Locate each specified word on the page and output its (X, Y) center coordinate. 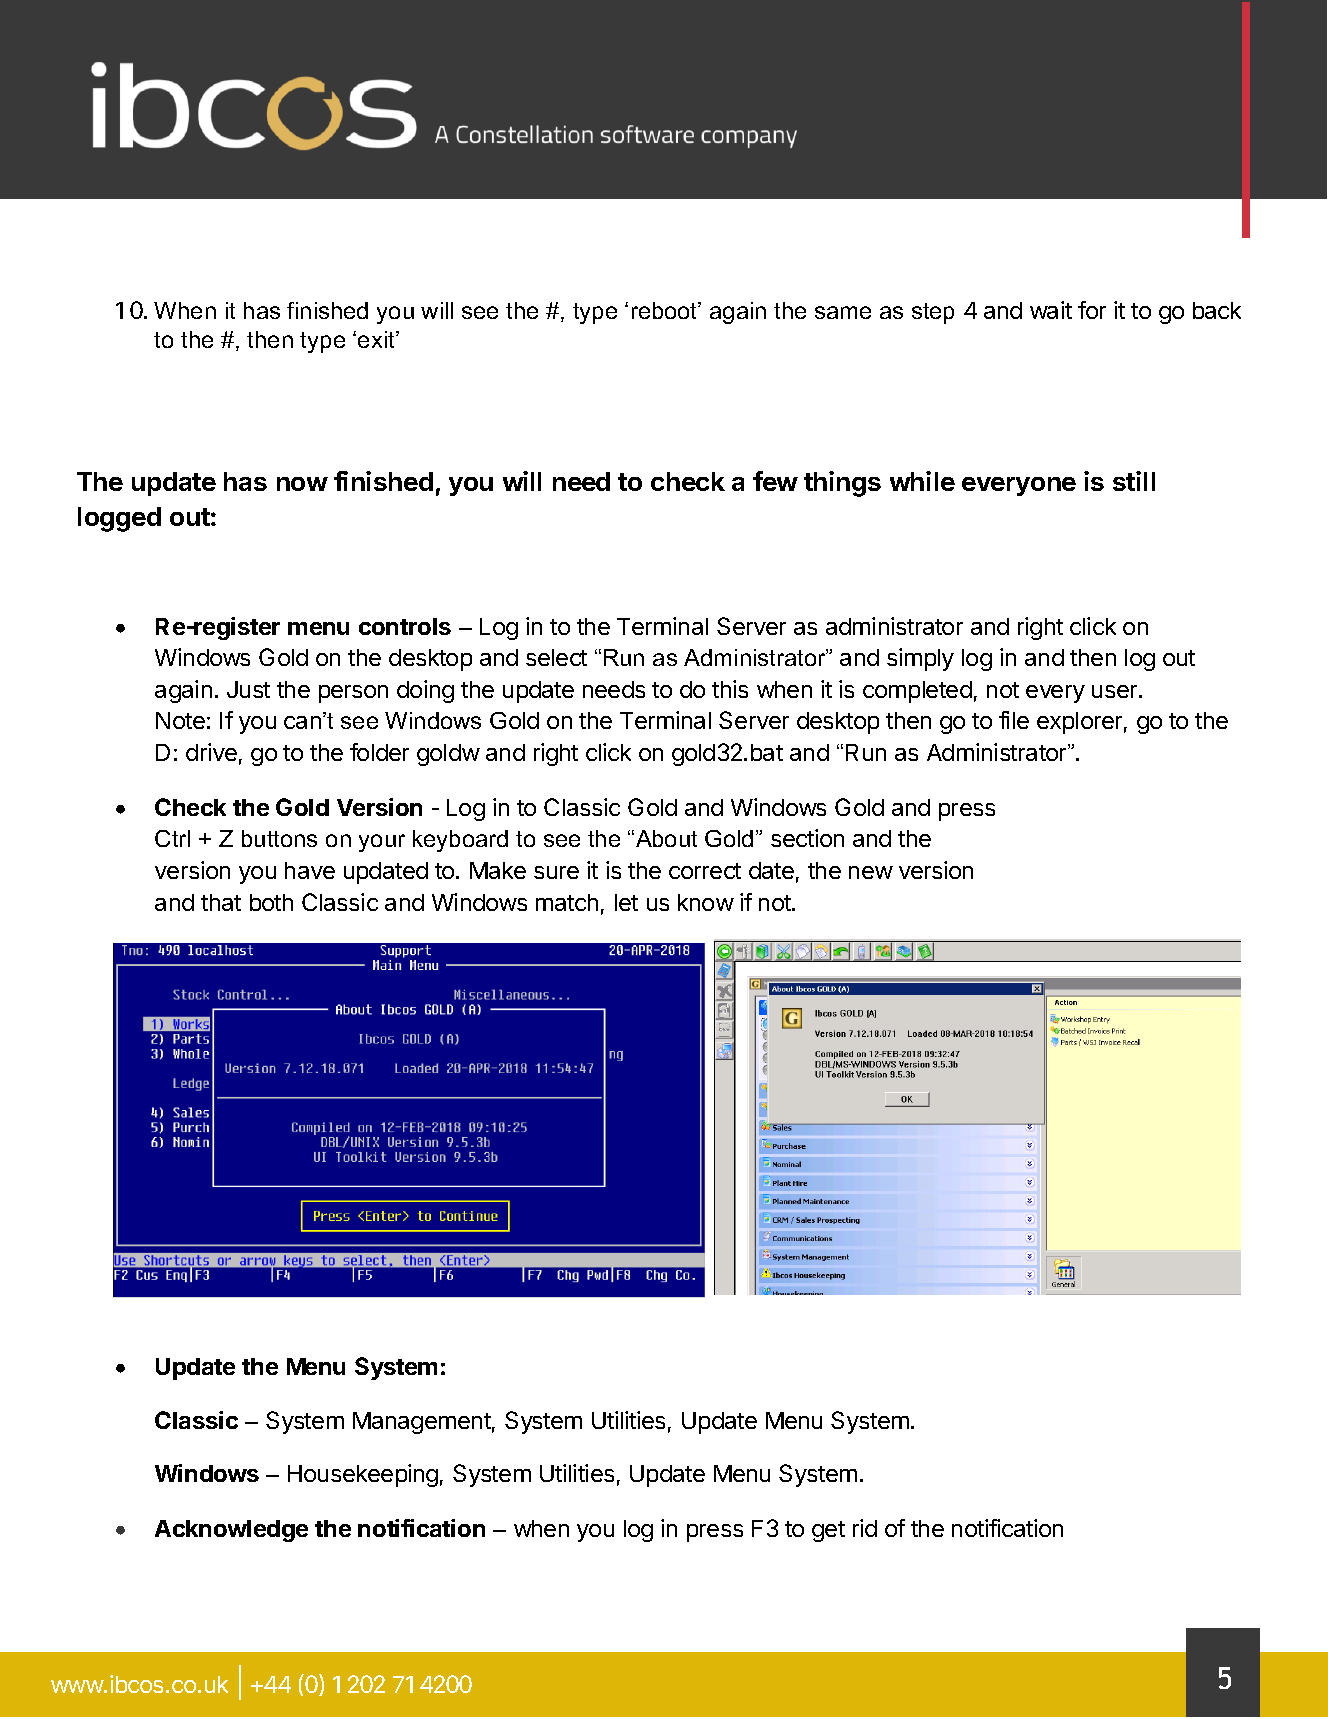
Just (248, 689)
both (271, 902)
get (828, 1531)
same (843, 312)
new (871, 872)
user (1114, 691)
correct (705, 871)
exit (377, 339)
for (1092, 310)
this (730, 689)
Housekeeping (363, 1475)
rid (865, 1528)
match (567, 902)
